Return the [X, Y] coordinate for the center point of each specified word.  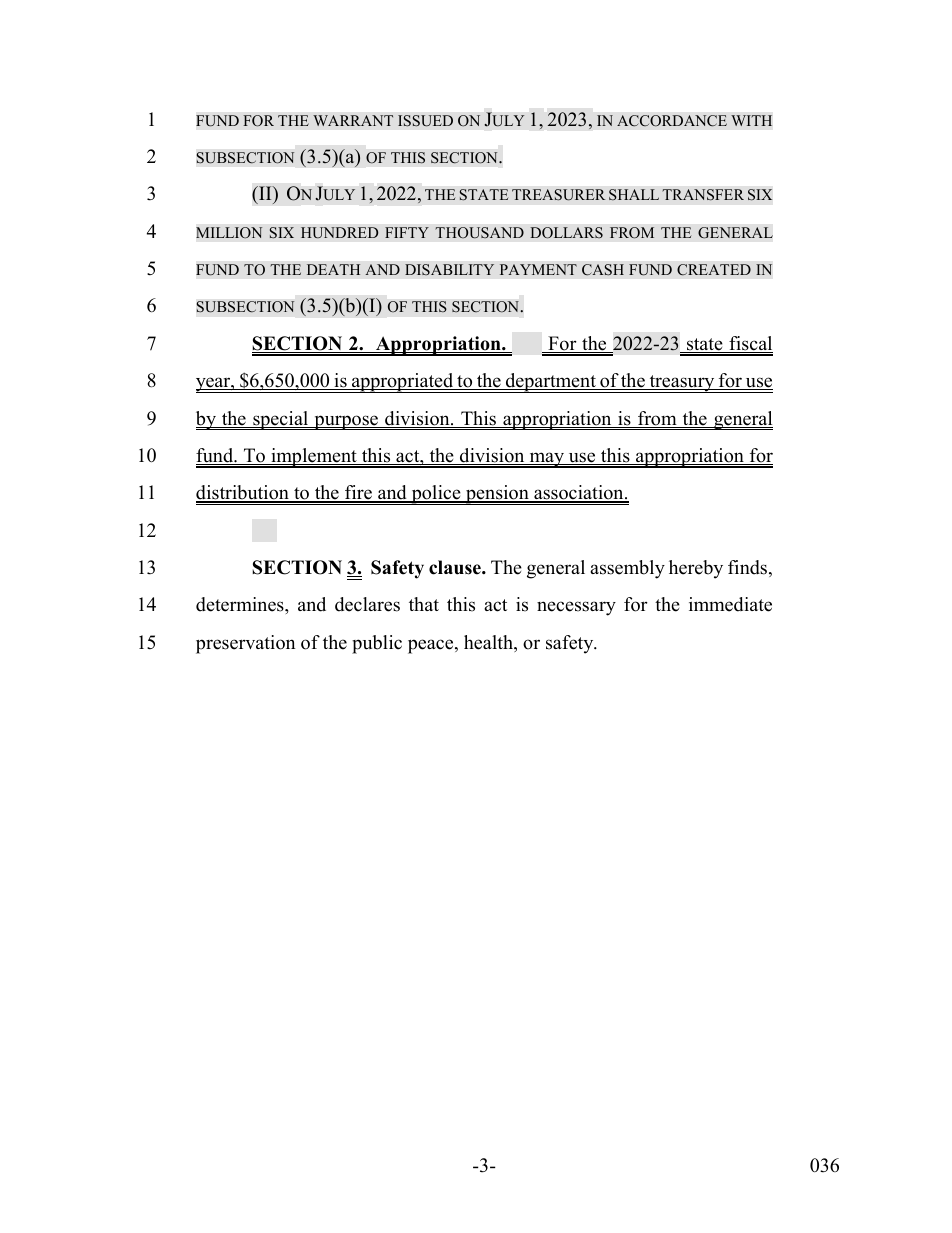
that [424, 604]
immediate [730, 604]
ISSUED [425, 121]
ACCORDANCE [672, 121]
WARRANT [353, 120]
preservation [245, 644]
